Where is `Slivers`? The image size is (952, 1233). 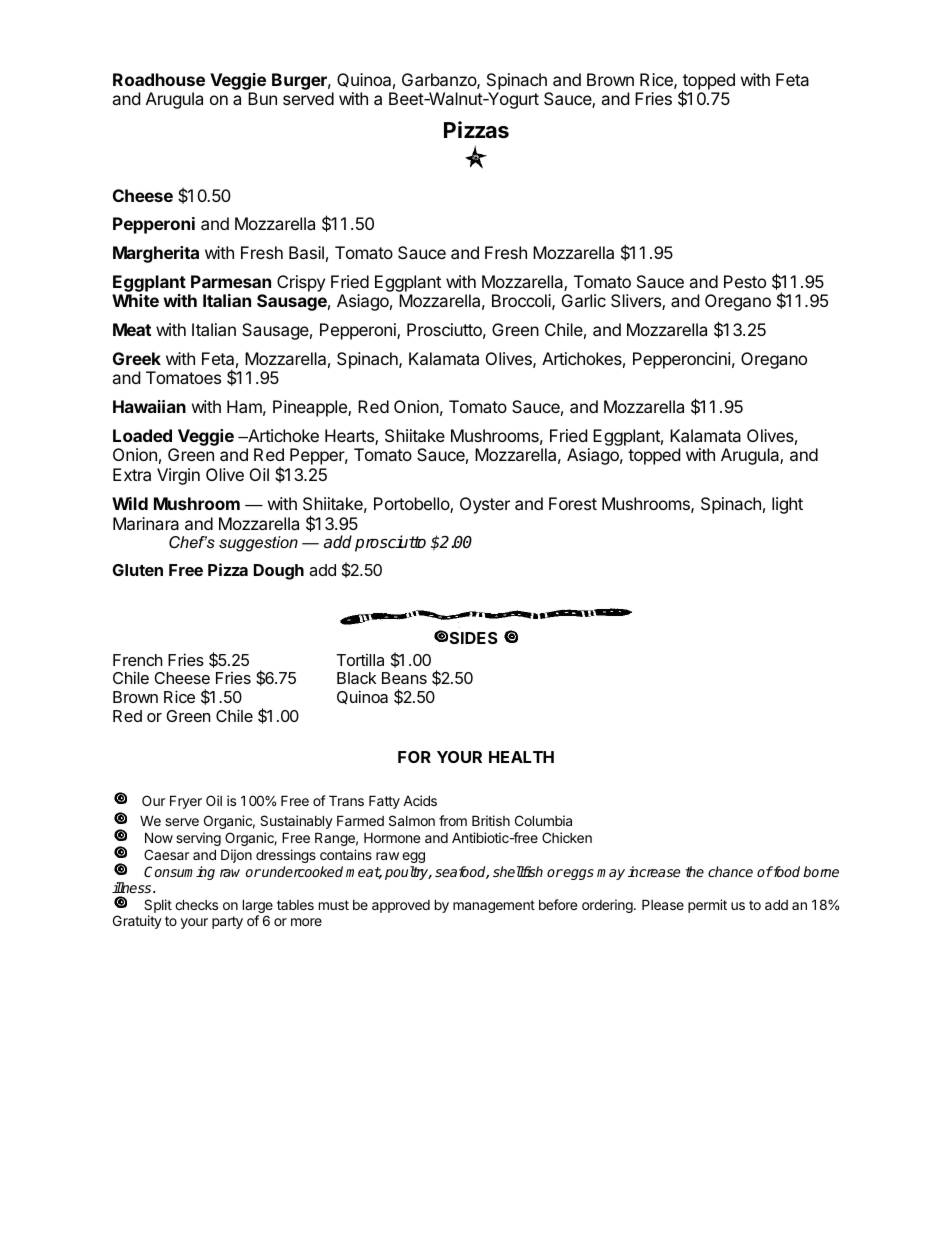 Slivers is located at coordinates (637, 302).
